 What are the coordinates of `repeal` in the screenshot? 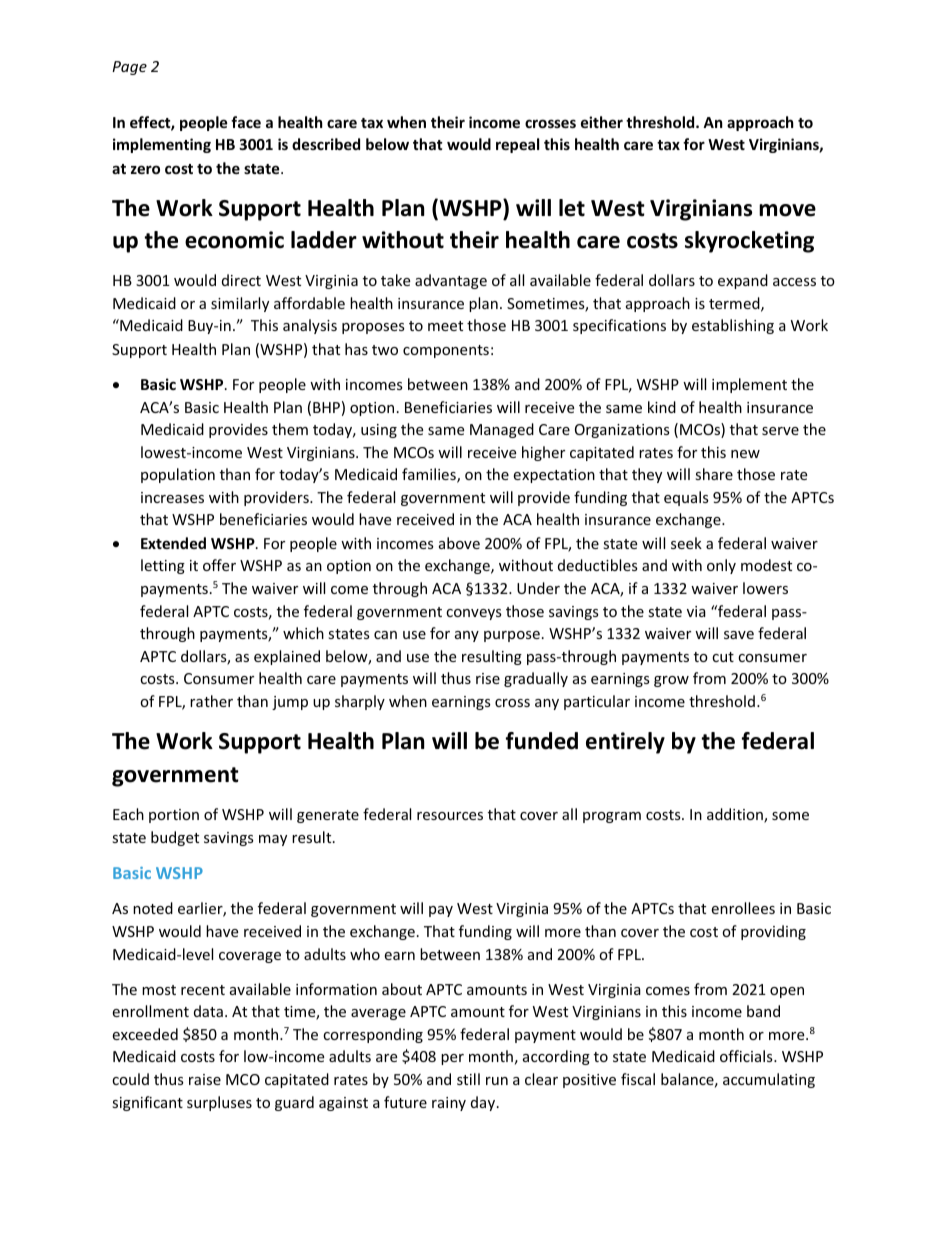 It's located at (517, 145).
